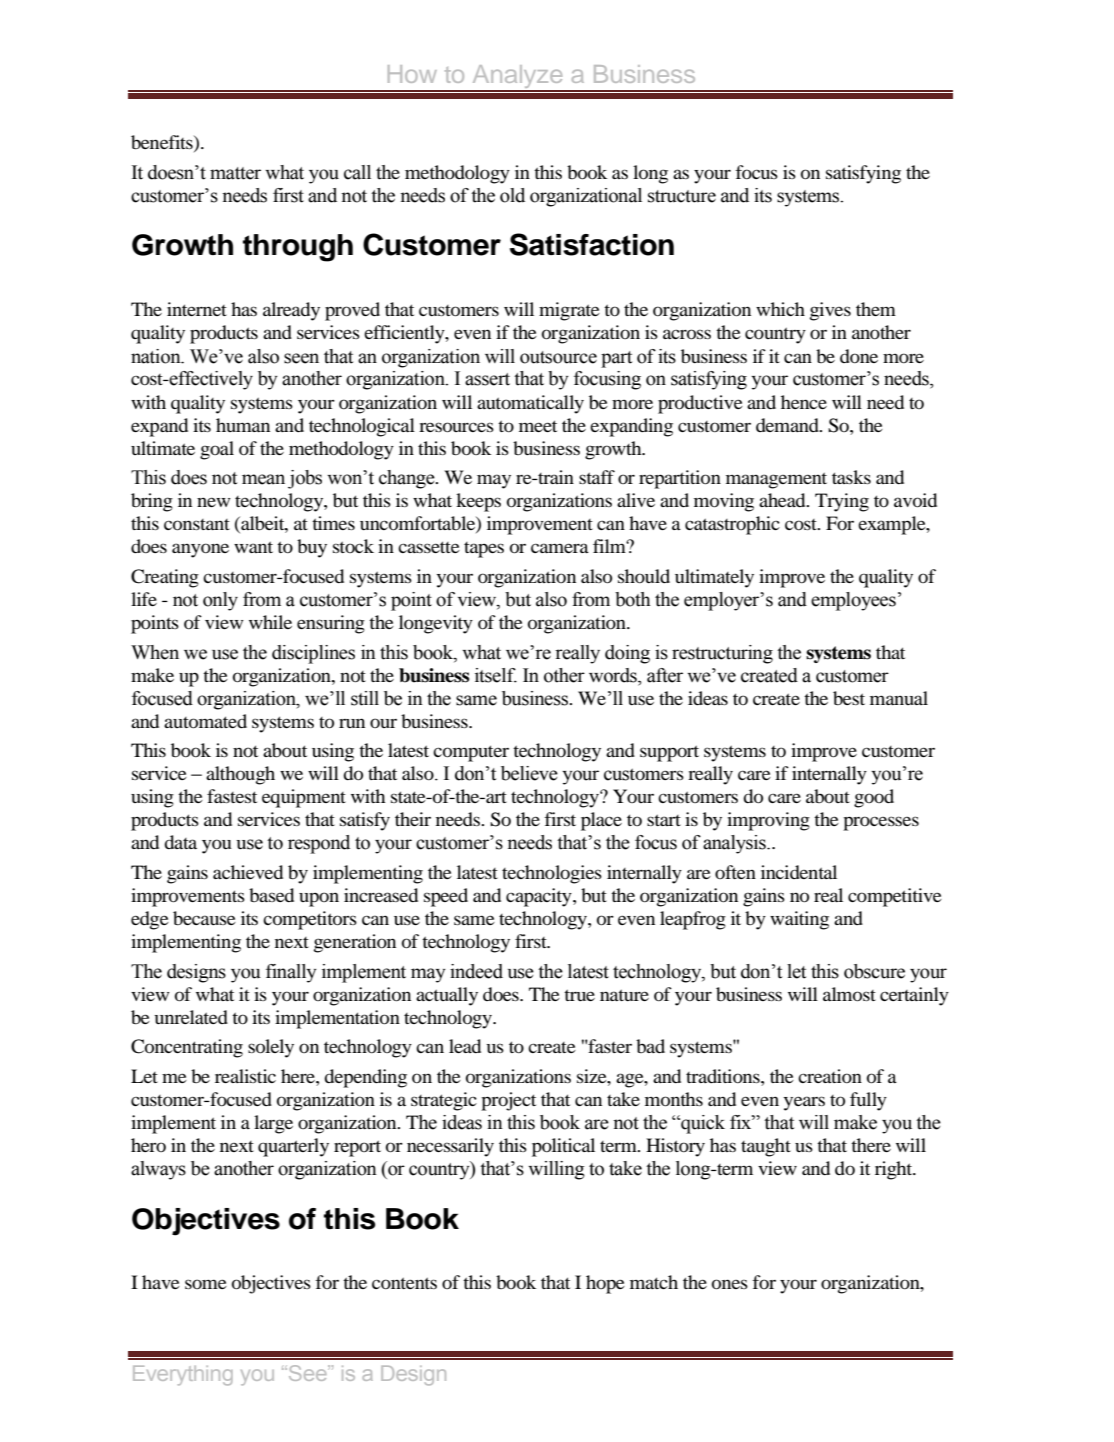 This image has height=1442, width=1114. I want to click on camera, so click(560, 548).
